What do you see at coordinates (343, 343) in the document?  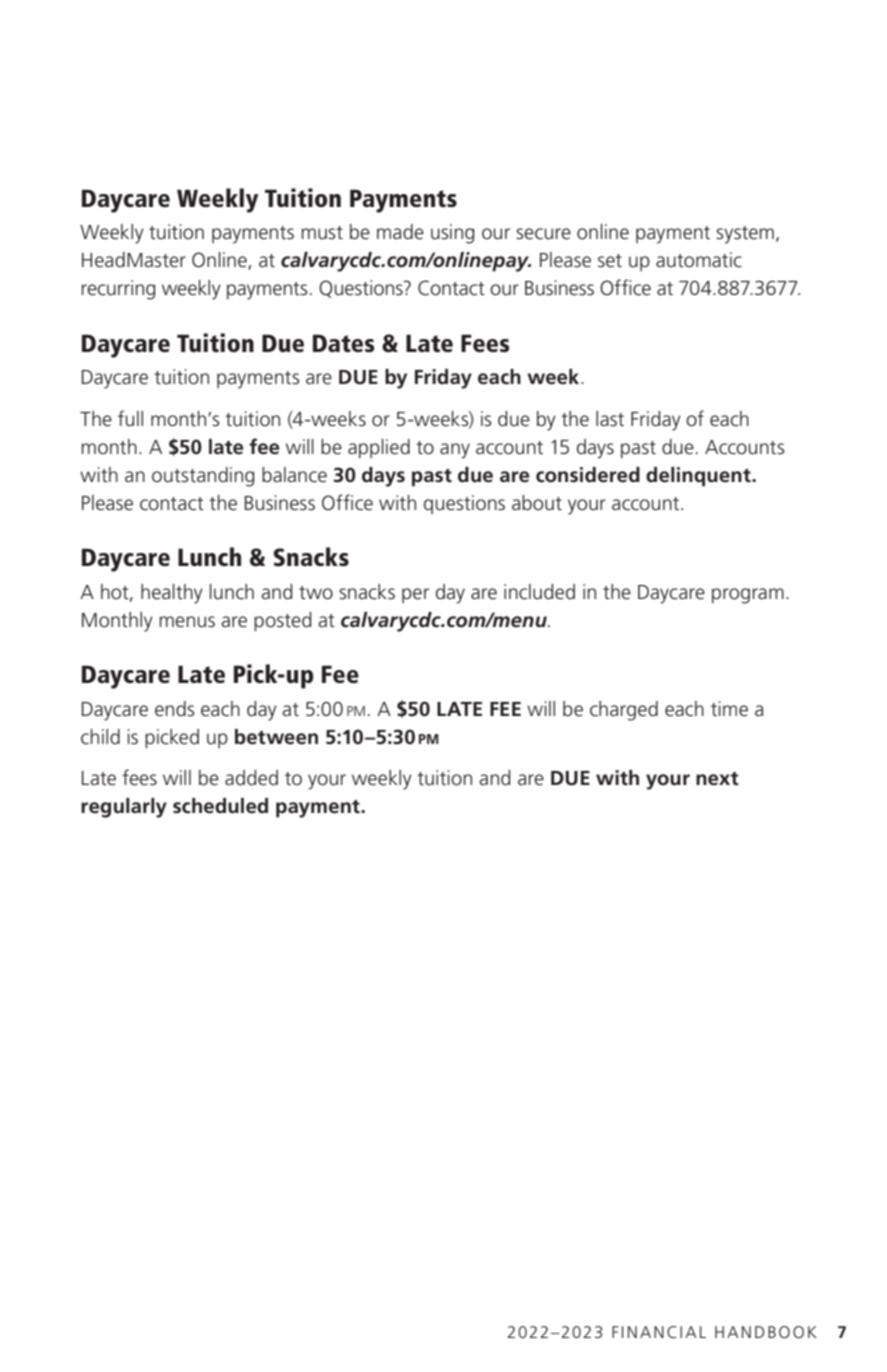 I see `Dates` at bounding box center [343, 343].
